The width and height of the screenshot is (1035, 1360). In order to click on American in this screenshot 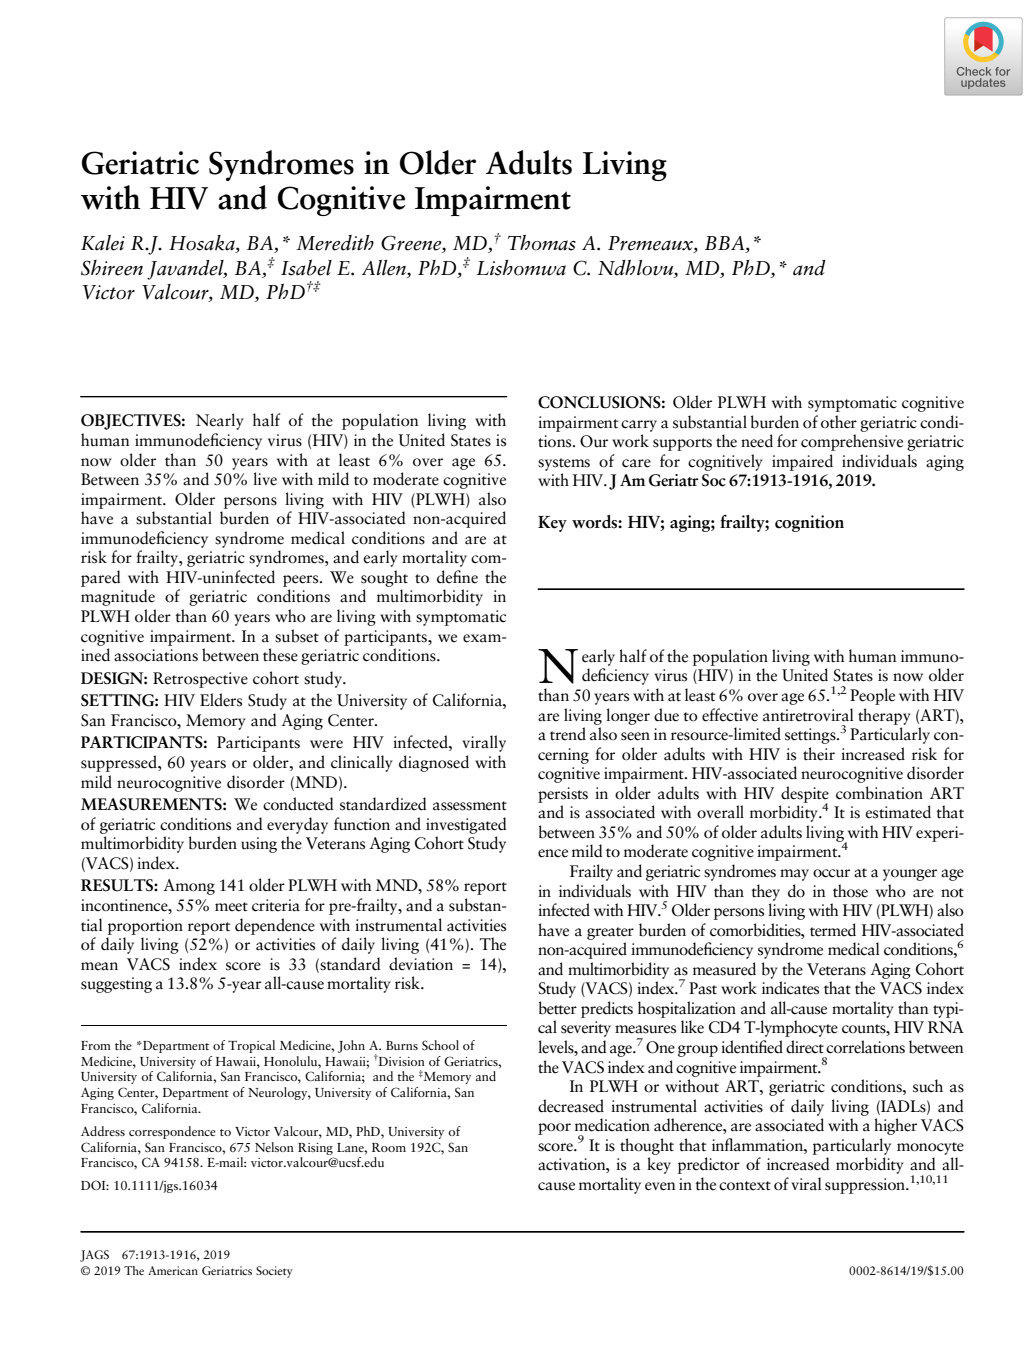, I will do `click(173, 1270)`.
